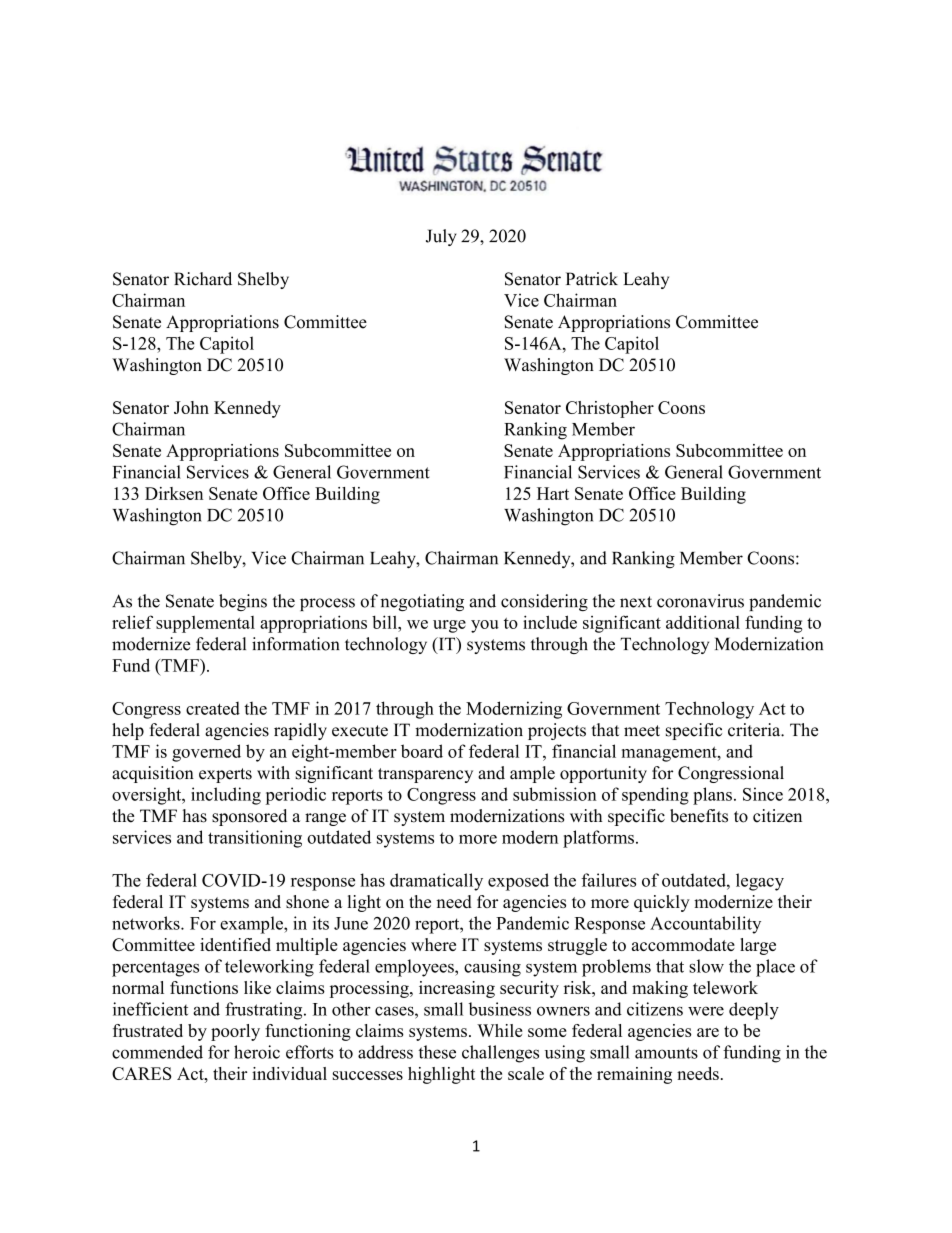 The height and width of the page is (1233, 952). I want to click on supplemental, so click(205, 624).
